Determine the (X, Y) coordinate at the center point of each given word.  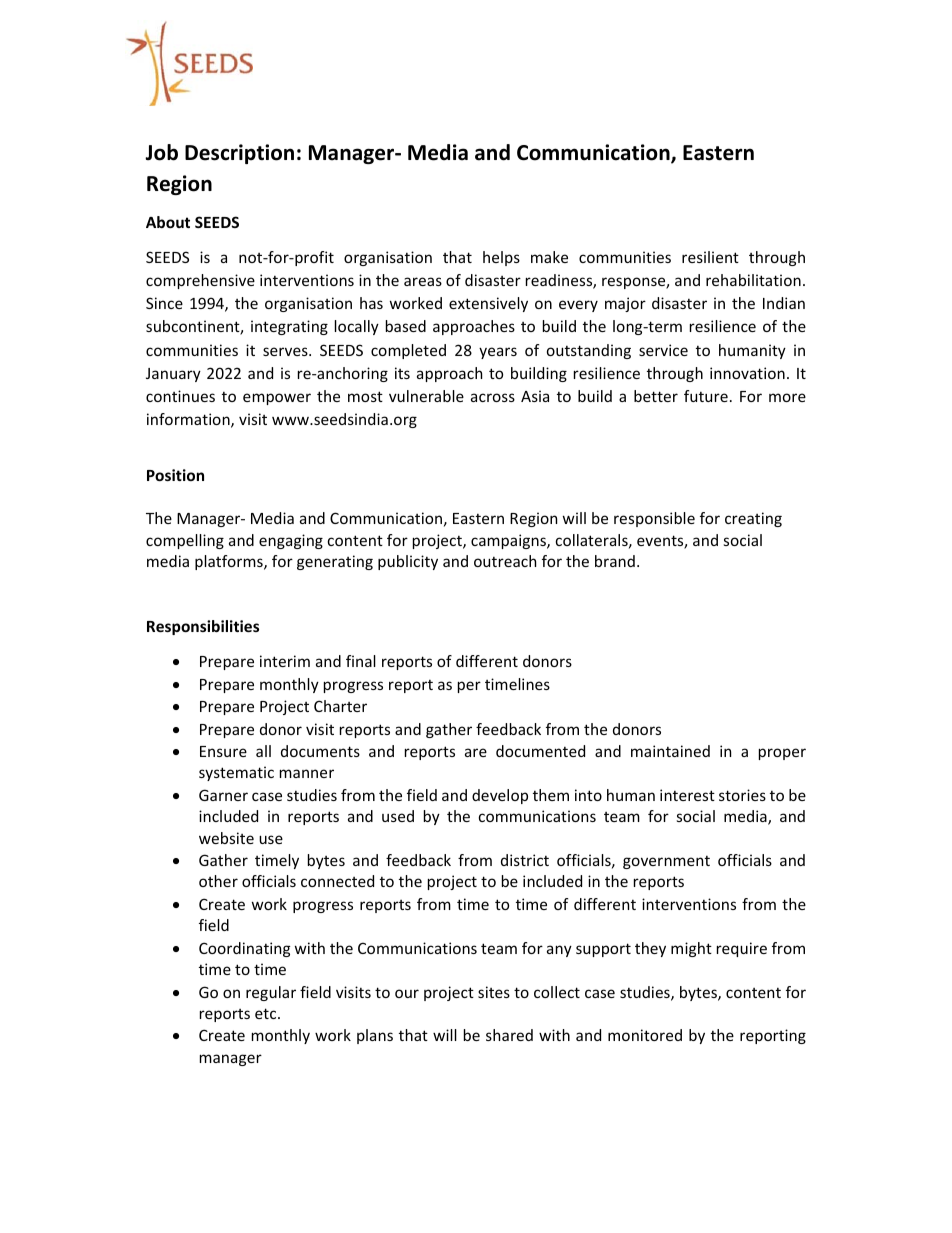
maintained (670, 751)
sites (494, 992)
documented (540, 751)
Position (175, 475)
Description (239, 154)
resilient (710, 257)
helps (501, 258)
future (706, 396)
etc (267, 1013)
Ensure (223, 751)
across (493, 397)
